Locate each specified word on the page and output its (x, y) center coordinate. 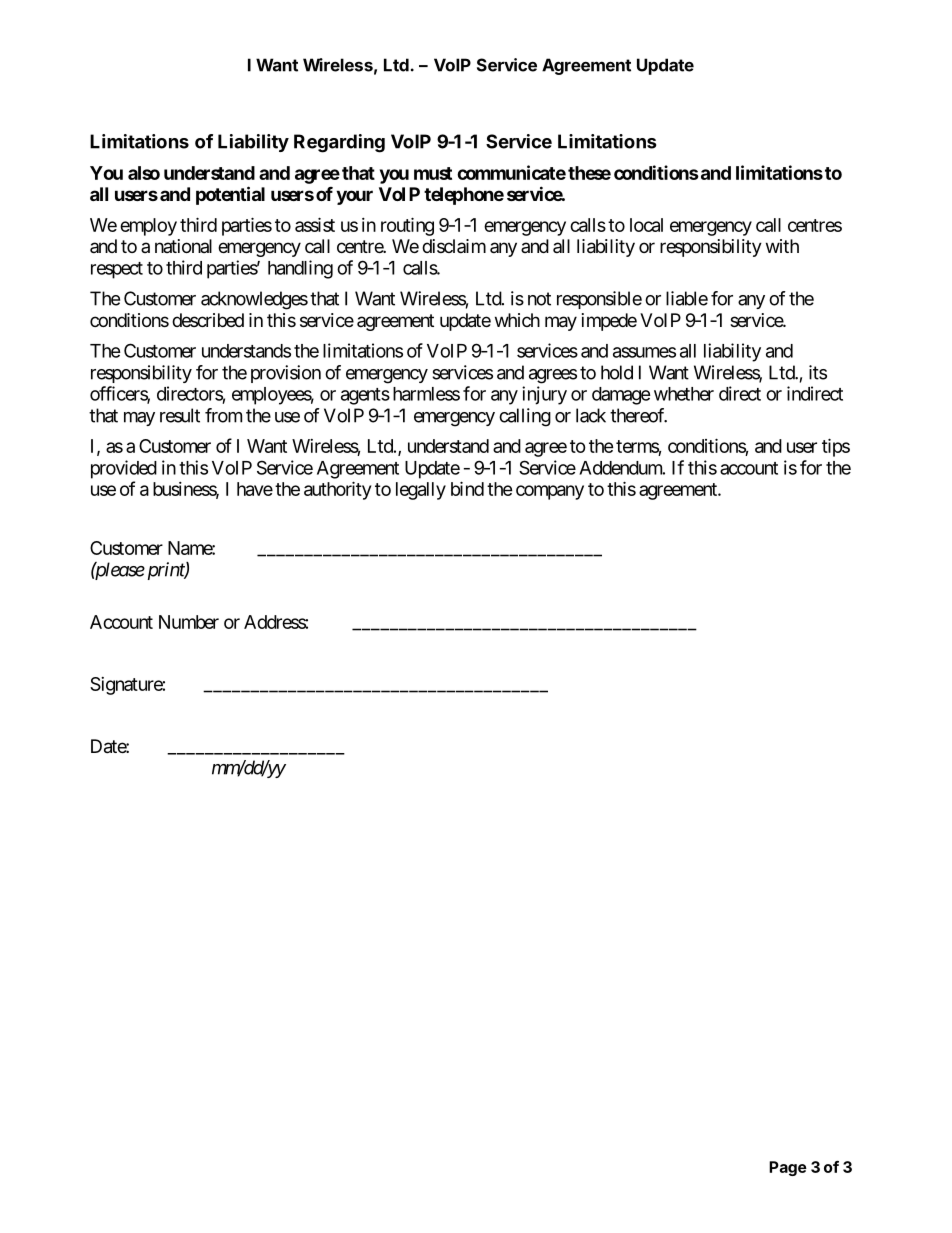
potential (230, 195)
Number (189, 622)
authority (337, 490)
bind (467, 488)
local (646, 225)
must (433, 173)
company (550, 492)
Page (788, 1168)
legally (421, 491)
